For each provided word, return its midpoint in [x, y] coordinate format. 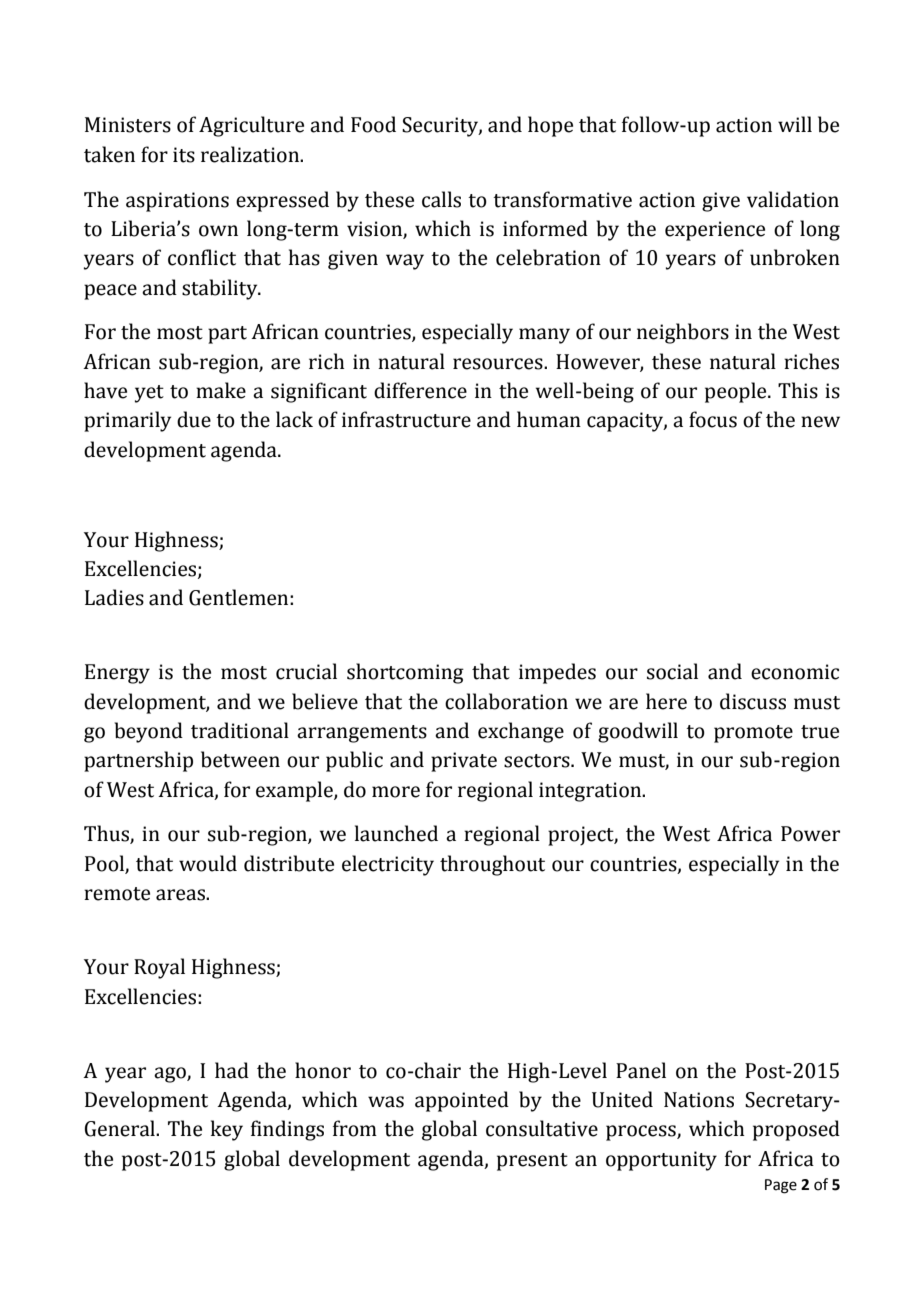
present [532, 1162]
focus [713, 419]
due [194, 419]
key [227, 1130]
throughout [492, 865]
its [184, 155]
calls [441, 199]
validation [793, 199]
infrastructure [406, 419]
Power [810, 834]
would [208, 863]
